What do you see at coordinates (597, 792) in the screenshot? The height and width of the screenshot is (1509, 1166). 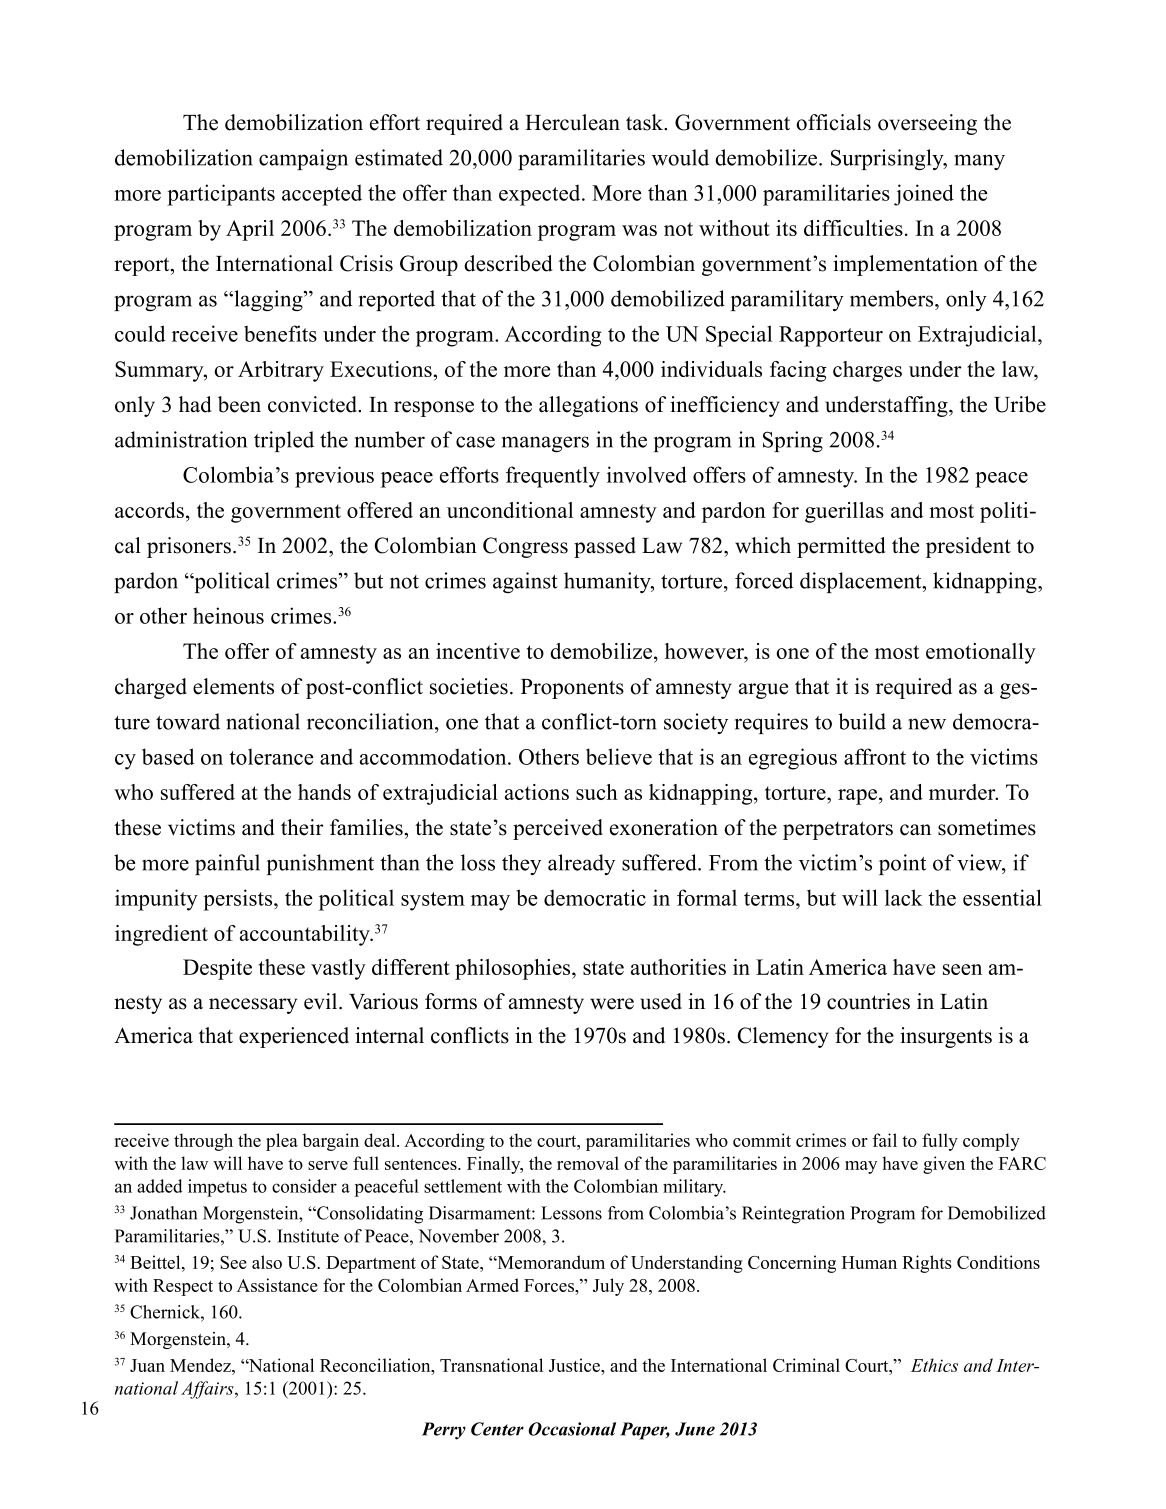 I see `such` at bounding box center [597, 792].
